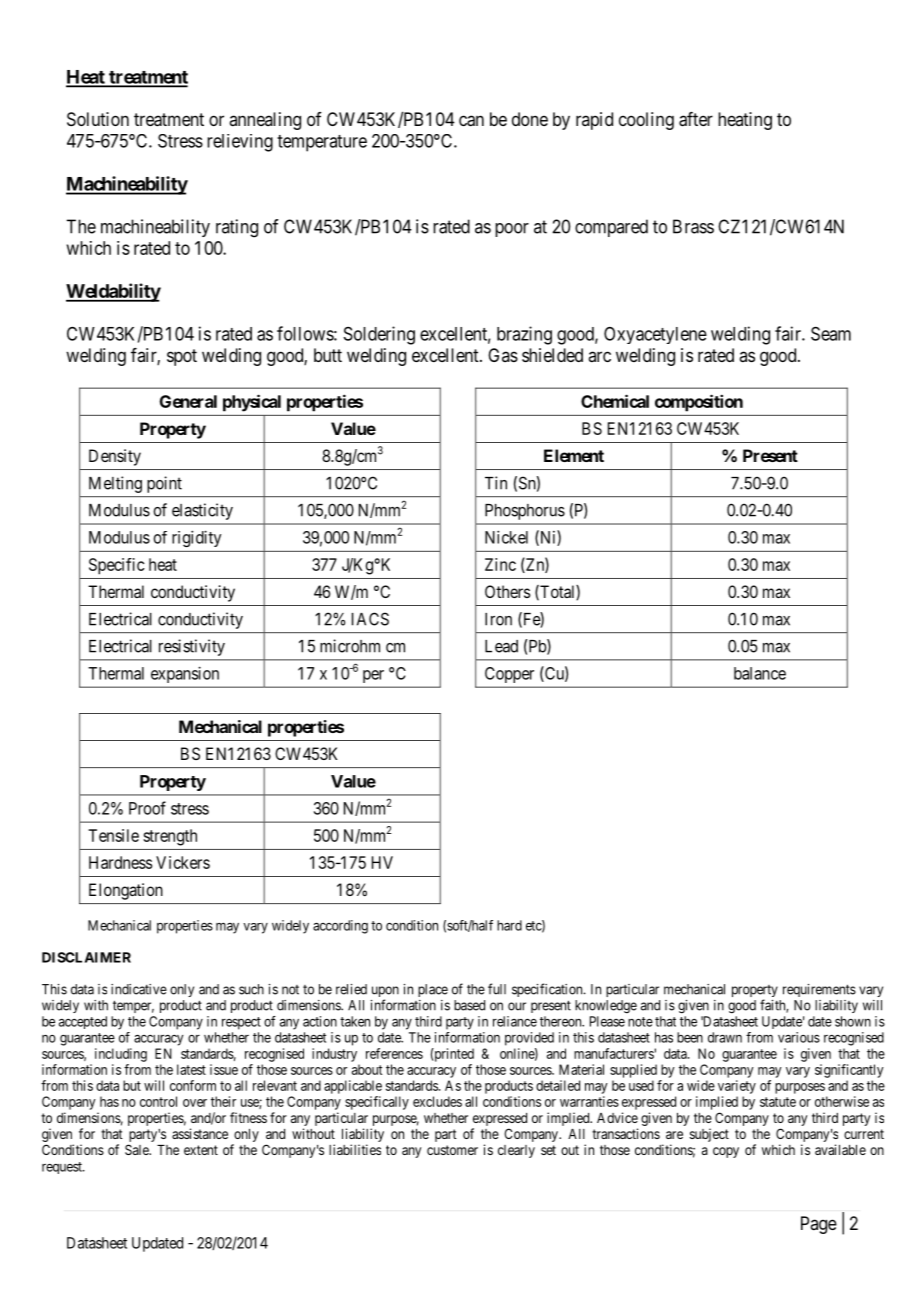  I want to click on Solution, so click(98, 119).
